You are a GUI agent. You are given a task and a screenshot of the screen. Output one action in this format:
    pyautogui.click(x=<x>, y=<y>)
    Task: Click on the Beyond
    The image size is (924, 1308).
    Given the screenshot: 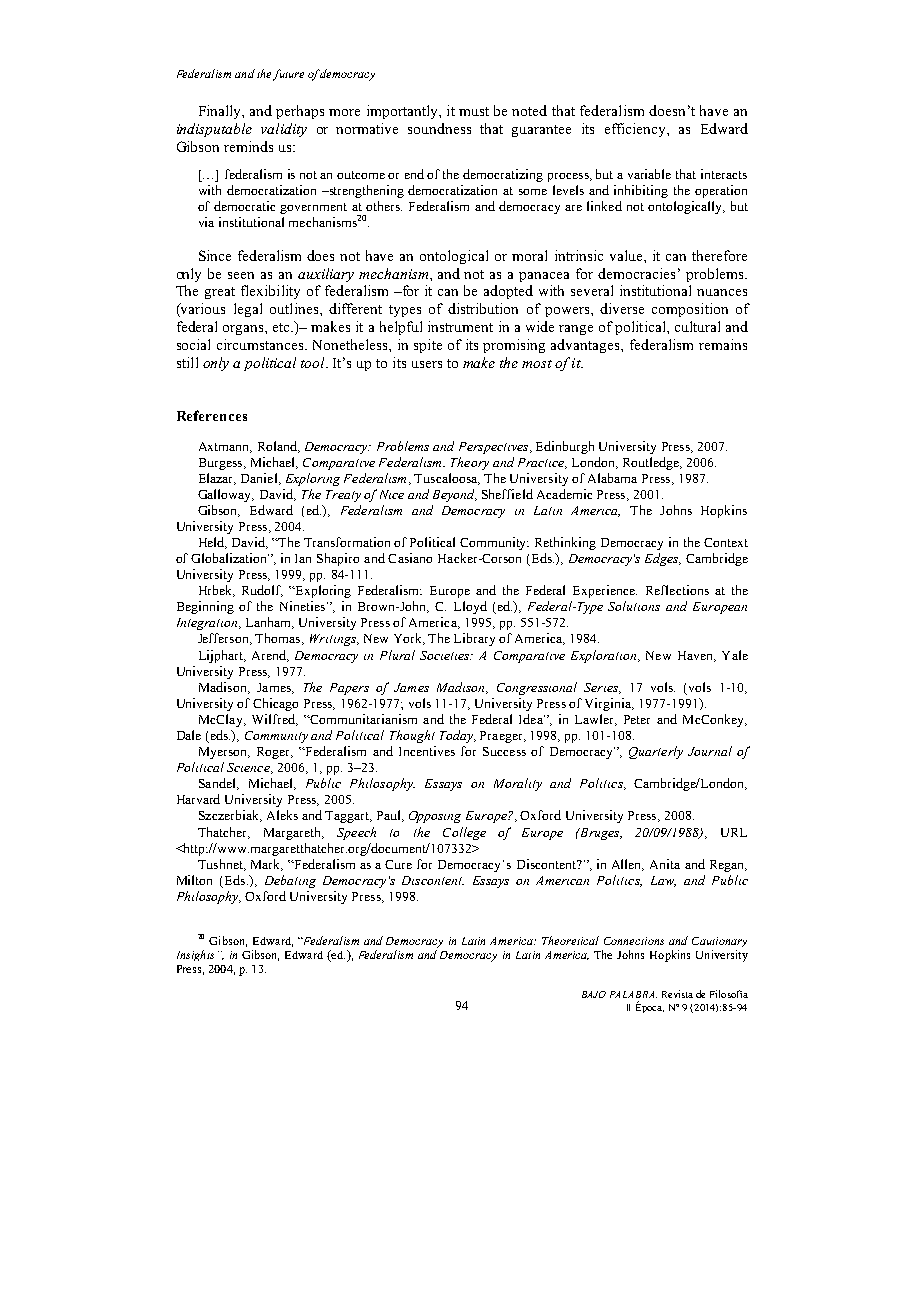 What is the action you would take?
    pyautogui.click(x=455, y=495)
